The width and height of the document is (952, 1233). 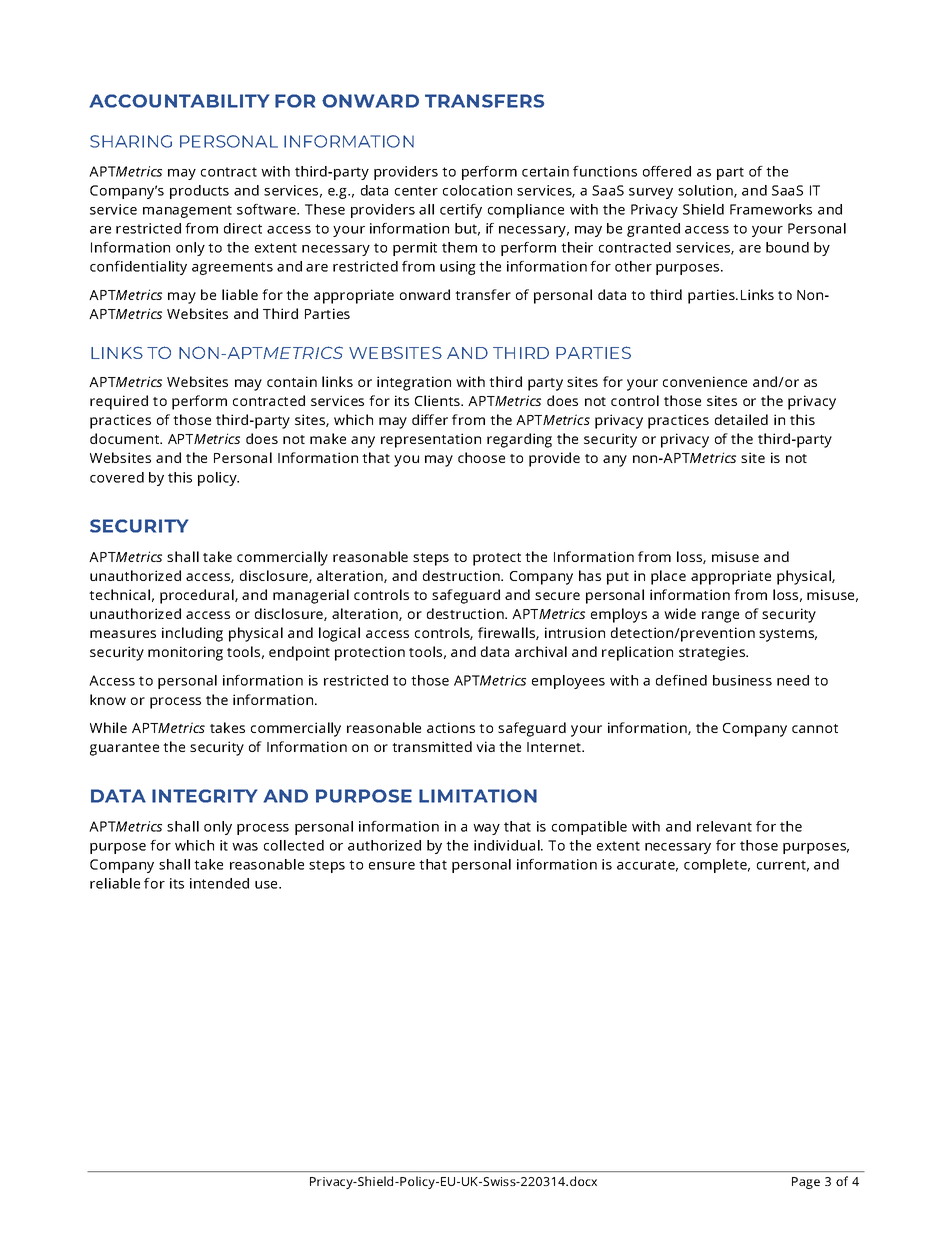 I want to click on intended, so click(x=219, y=883).
